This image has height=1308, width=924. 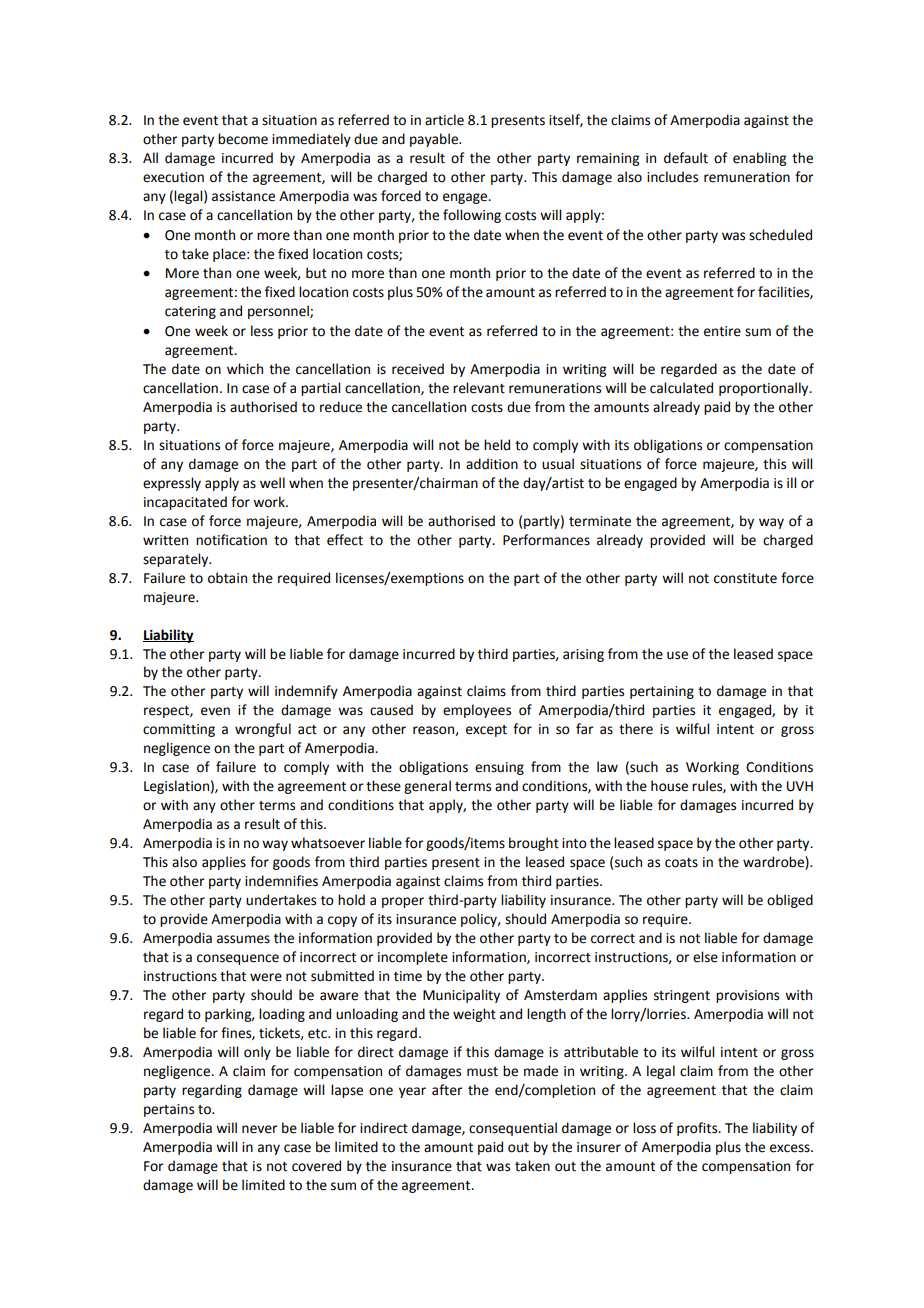 I want to click on relevant, so click(x=479, y=388).
